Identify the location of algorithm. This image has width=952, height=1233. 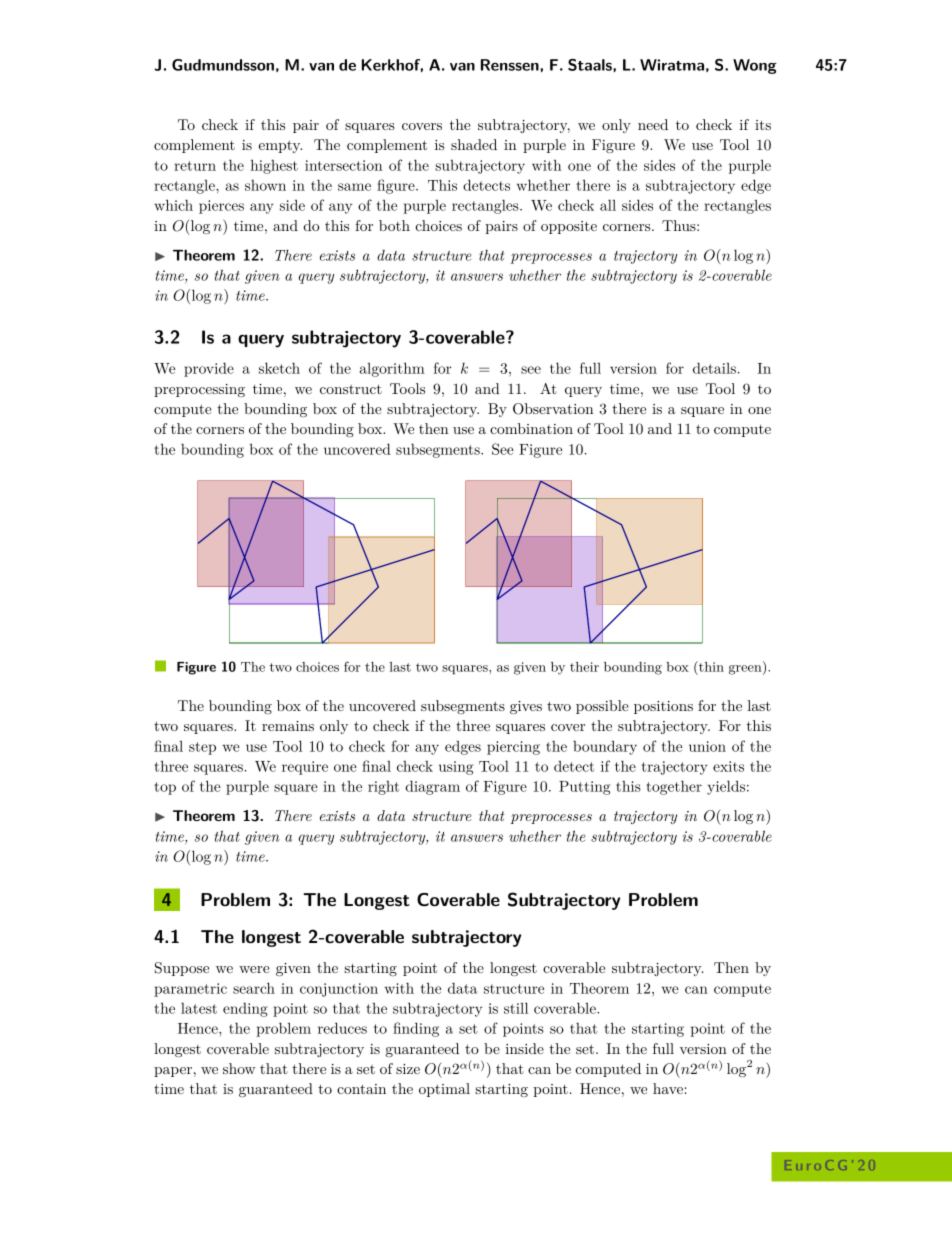
(392, 369).
